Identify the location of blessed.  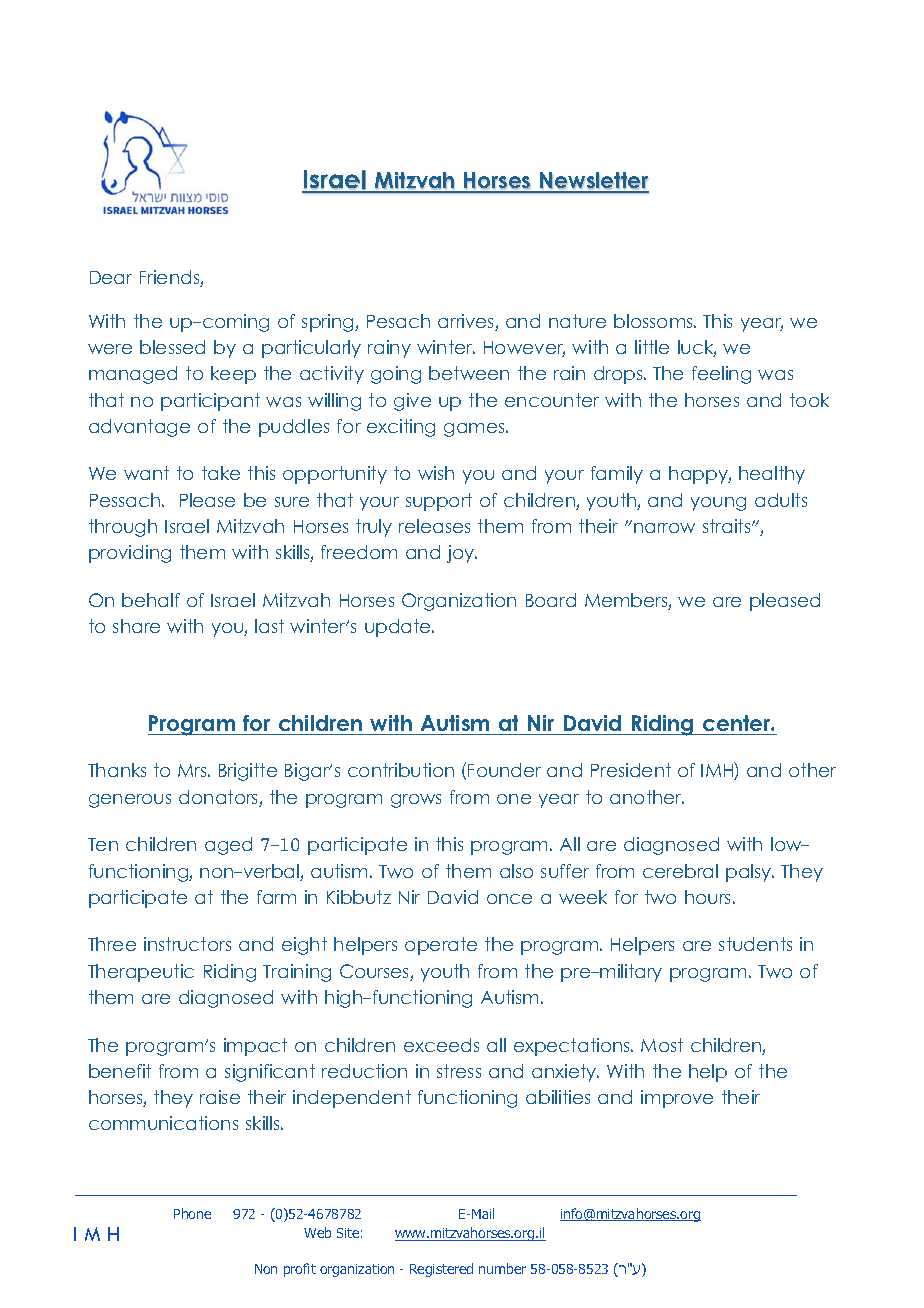
(172, 347).
